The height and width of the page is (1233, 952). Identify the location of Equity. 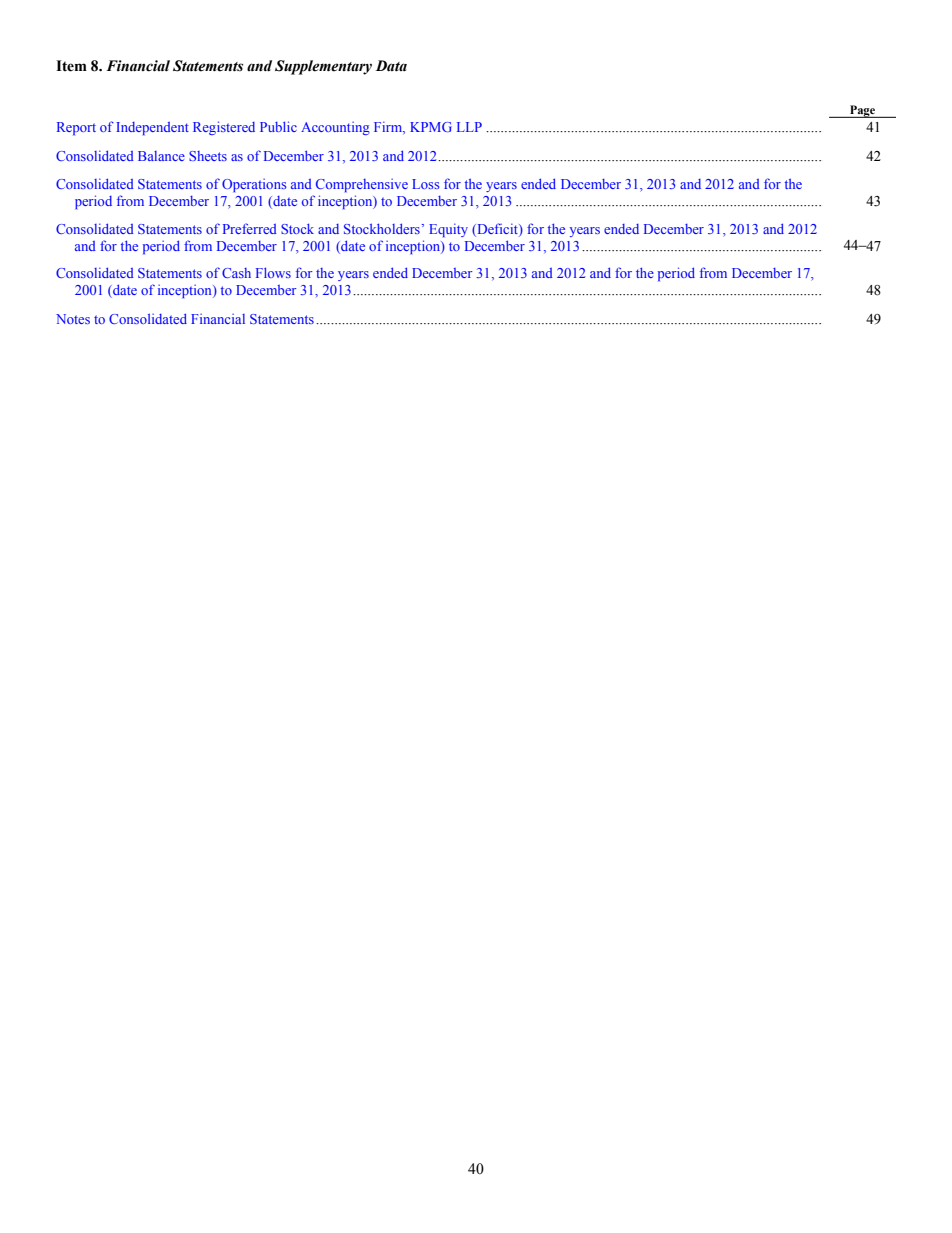
(448, 230).
